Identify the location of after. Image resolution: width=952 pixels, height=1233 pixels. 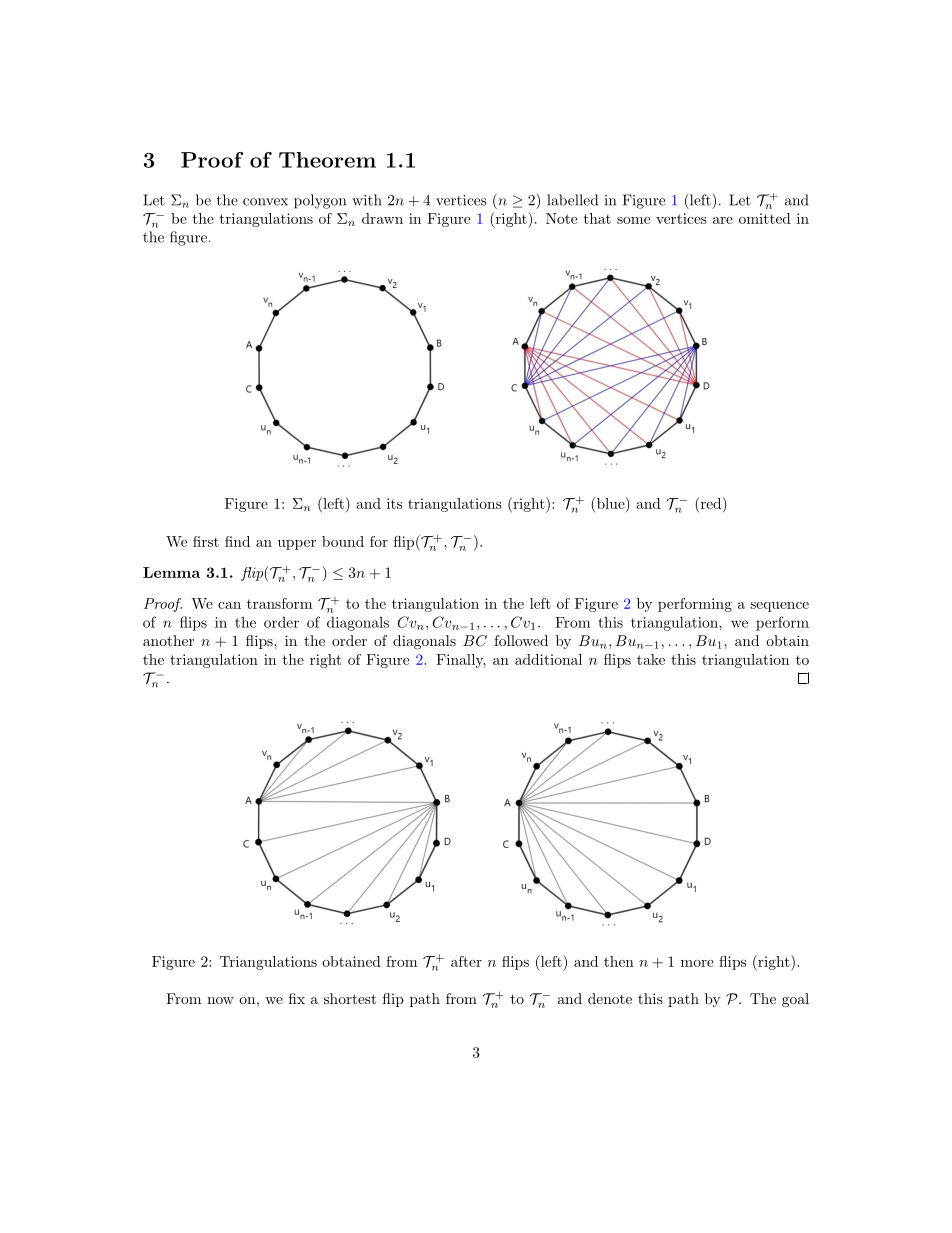
(466, 961).
